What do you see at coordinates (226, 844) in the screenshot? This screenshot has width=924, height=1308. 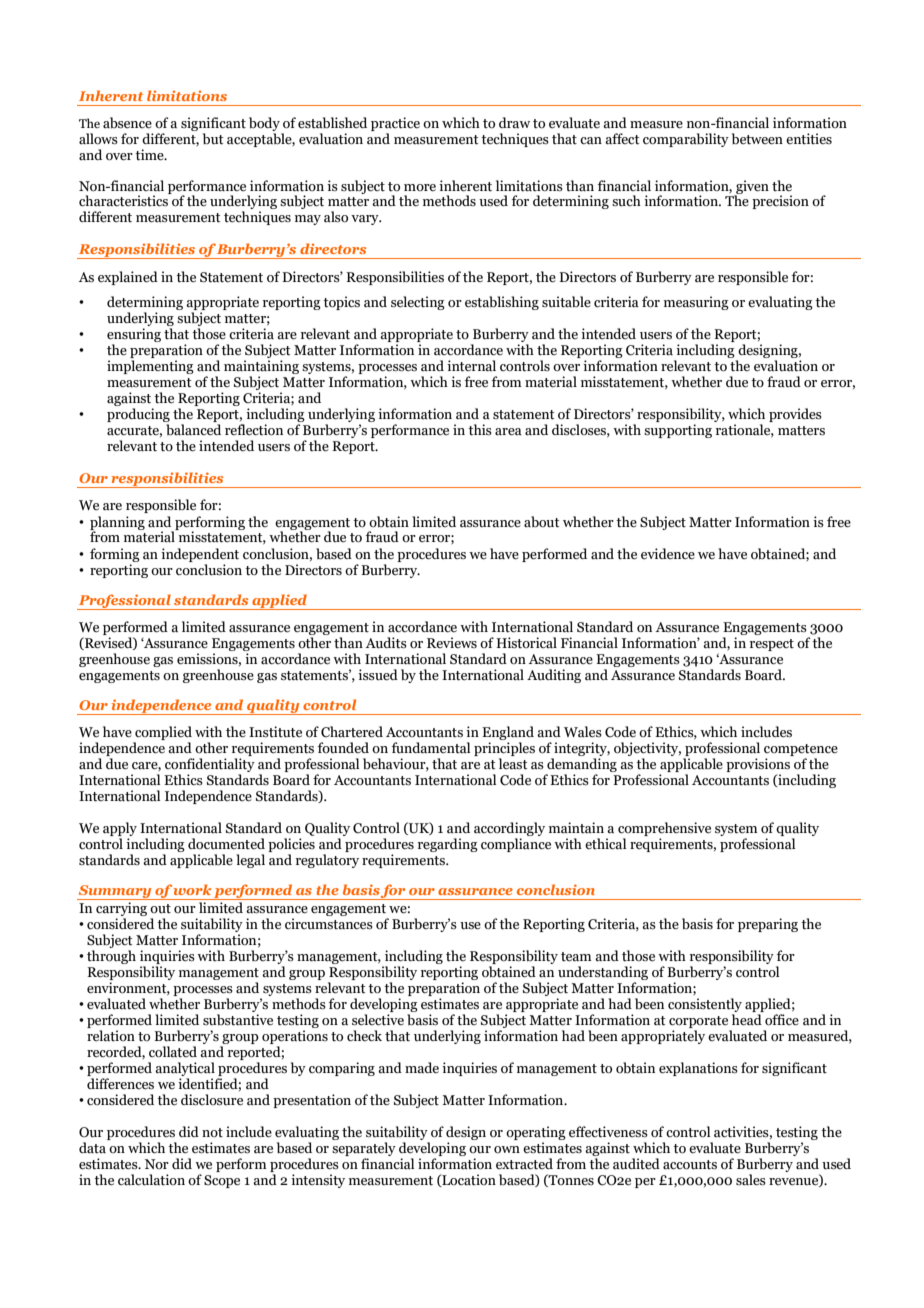 I see `documented` at bounding box center [226, 844].
